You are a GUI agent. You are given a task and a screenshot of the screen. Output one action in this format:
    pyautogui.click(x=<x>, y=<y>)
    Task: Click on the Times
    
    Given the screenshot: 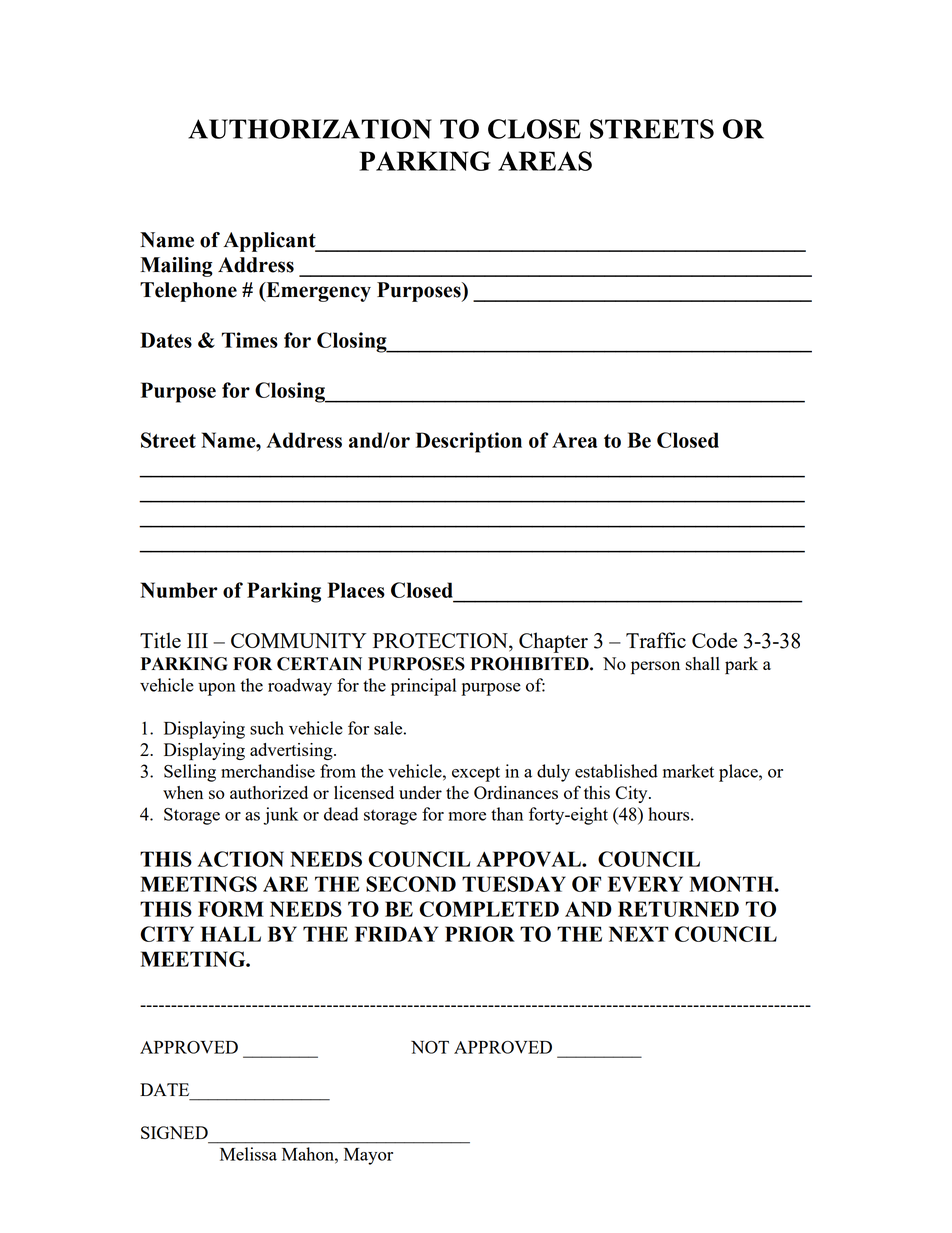 What is the action you would take?
    pyautogui.click(x=249, y=340)
